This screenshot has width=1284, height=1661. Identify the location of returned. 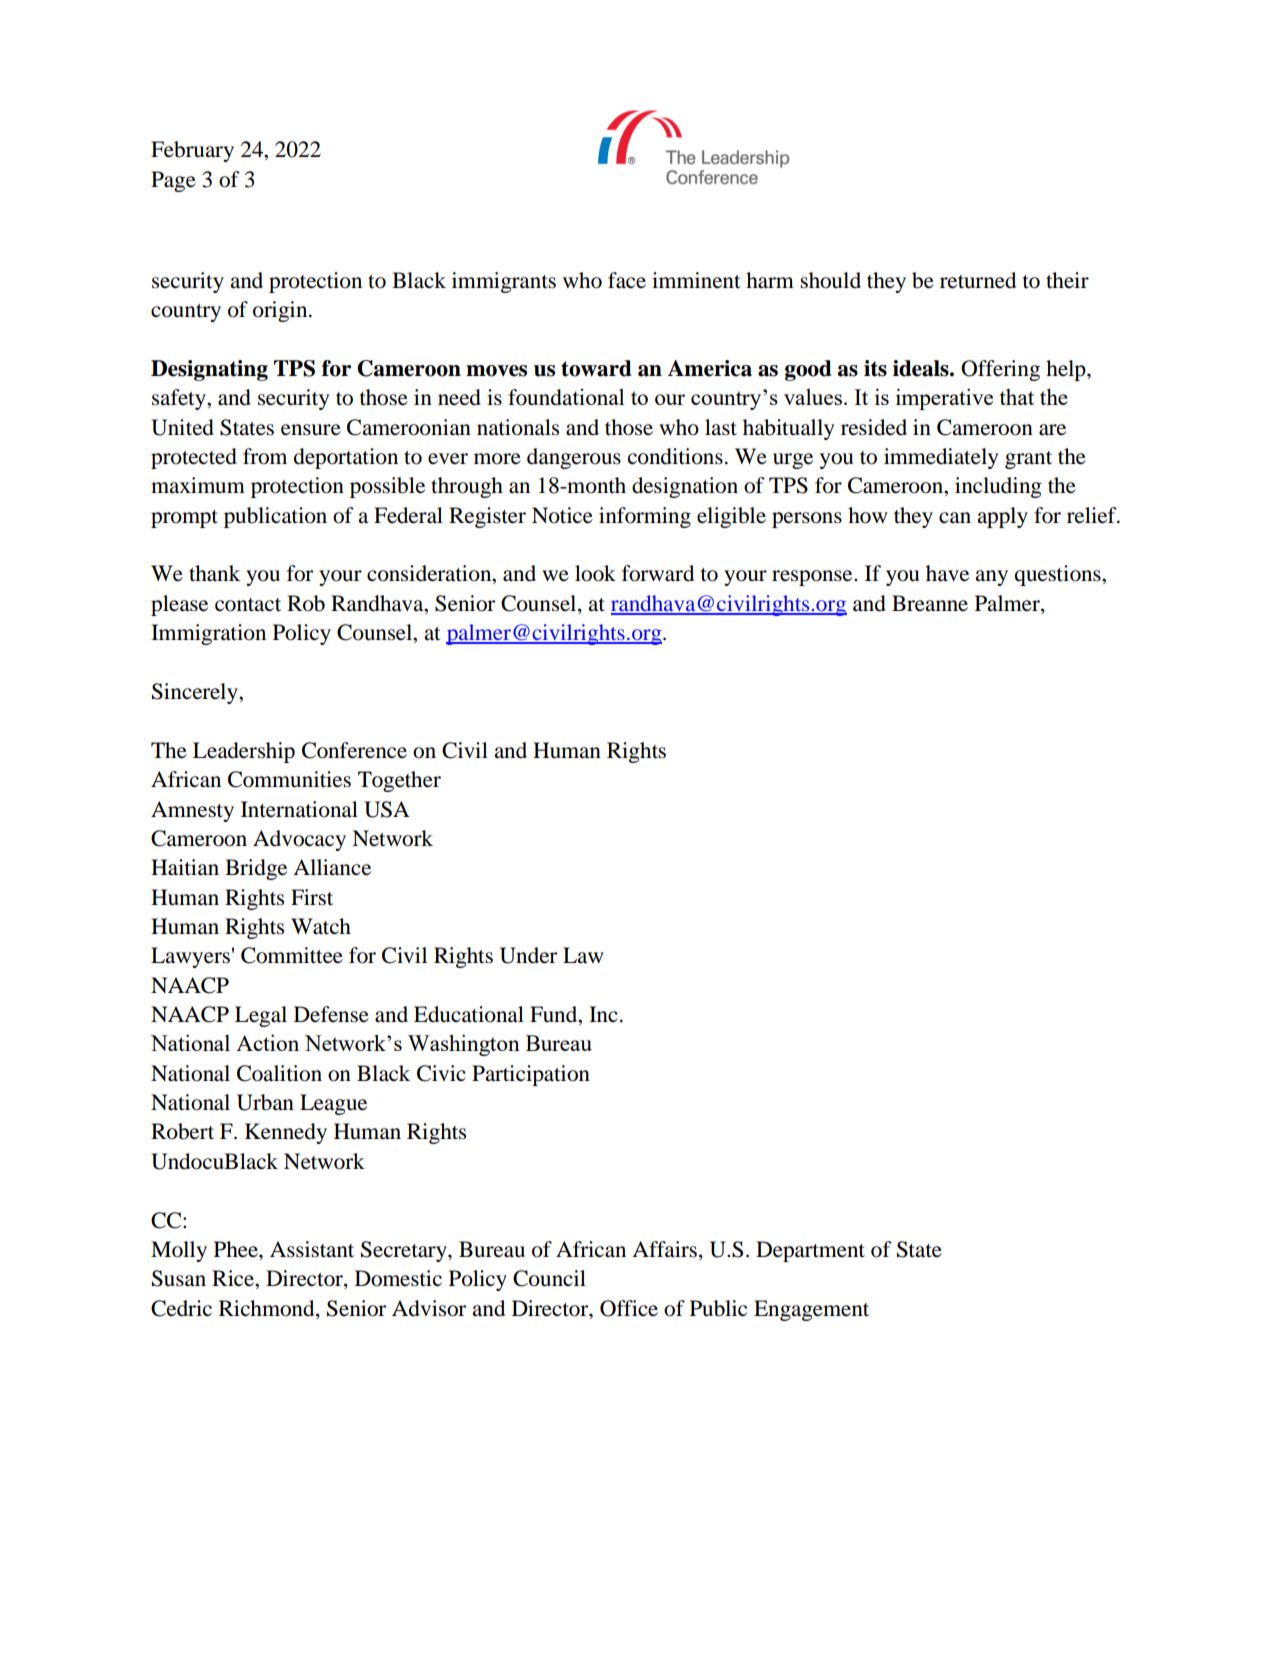
(978, 280).
